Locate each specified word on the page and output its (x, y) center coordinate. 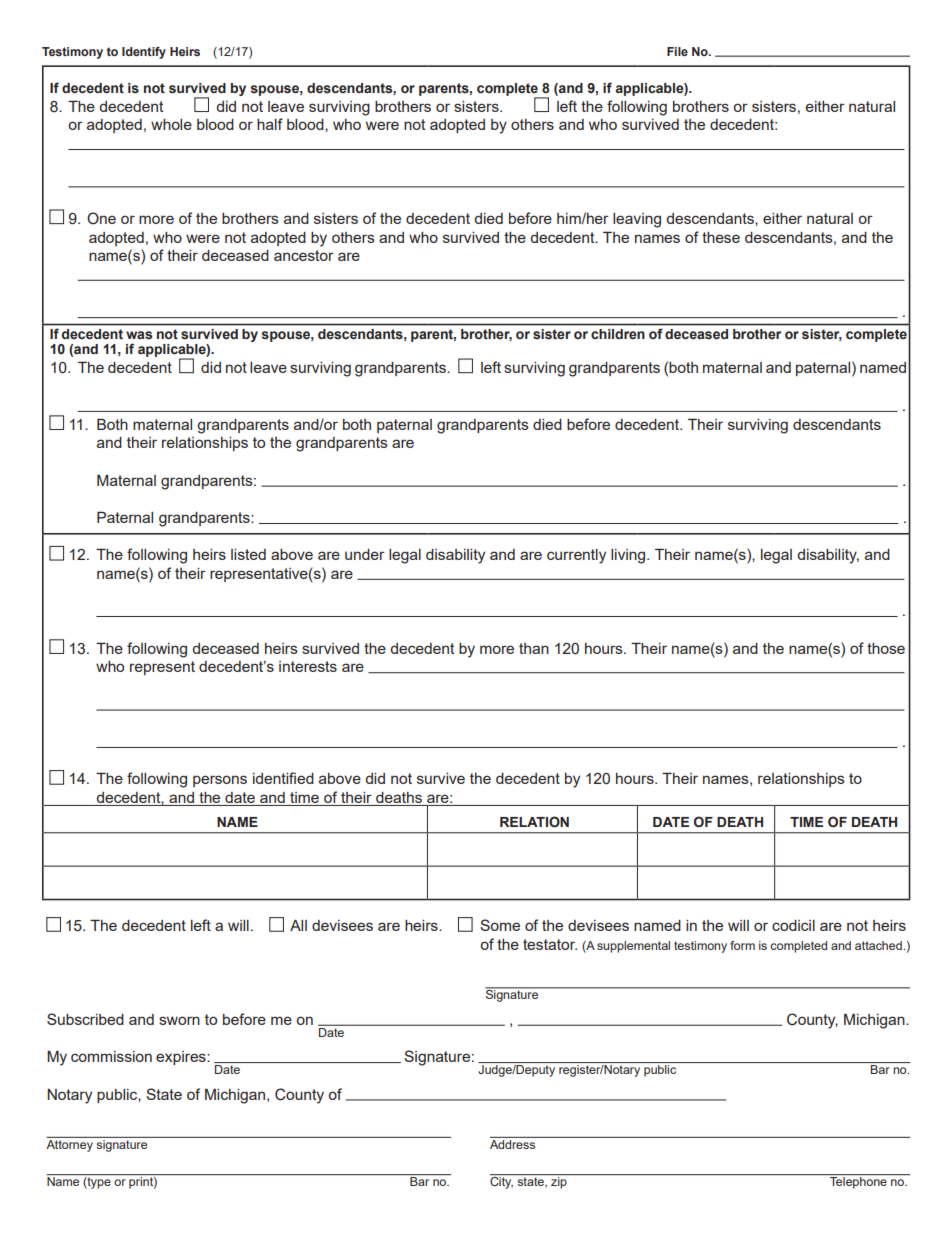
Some (500, 925)
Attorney (70, 1144)
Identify (144, 53)
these (721, 237)
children (617, 334)
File (677, 51)
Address (514, 1143)
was (139, 335)
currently (576, 556)
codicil (793, 925)
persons (220, 781)
